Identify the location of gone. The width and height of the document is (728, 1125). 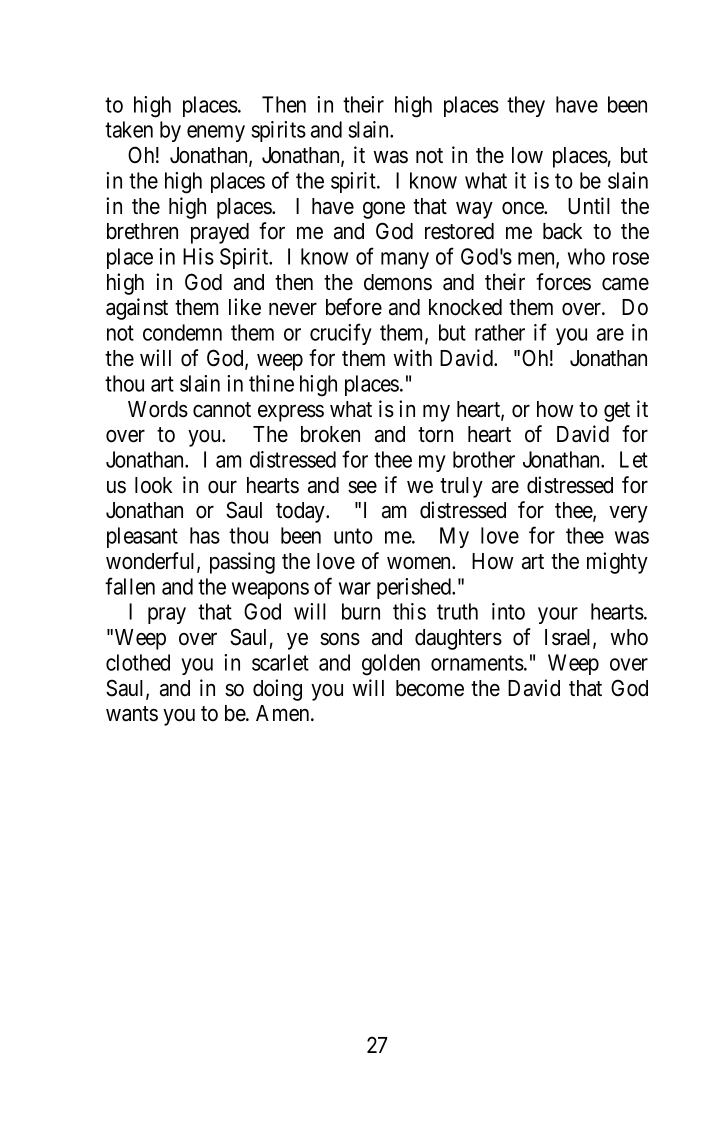
(384, 210).
